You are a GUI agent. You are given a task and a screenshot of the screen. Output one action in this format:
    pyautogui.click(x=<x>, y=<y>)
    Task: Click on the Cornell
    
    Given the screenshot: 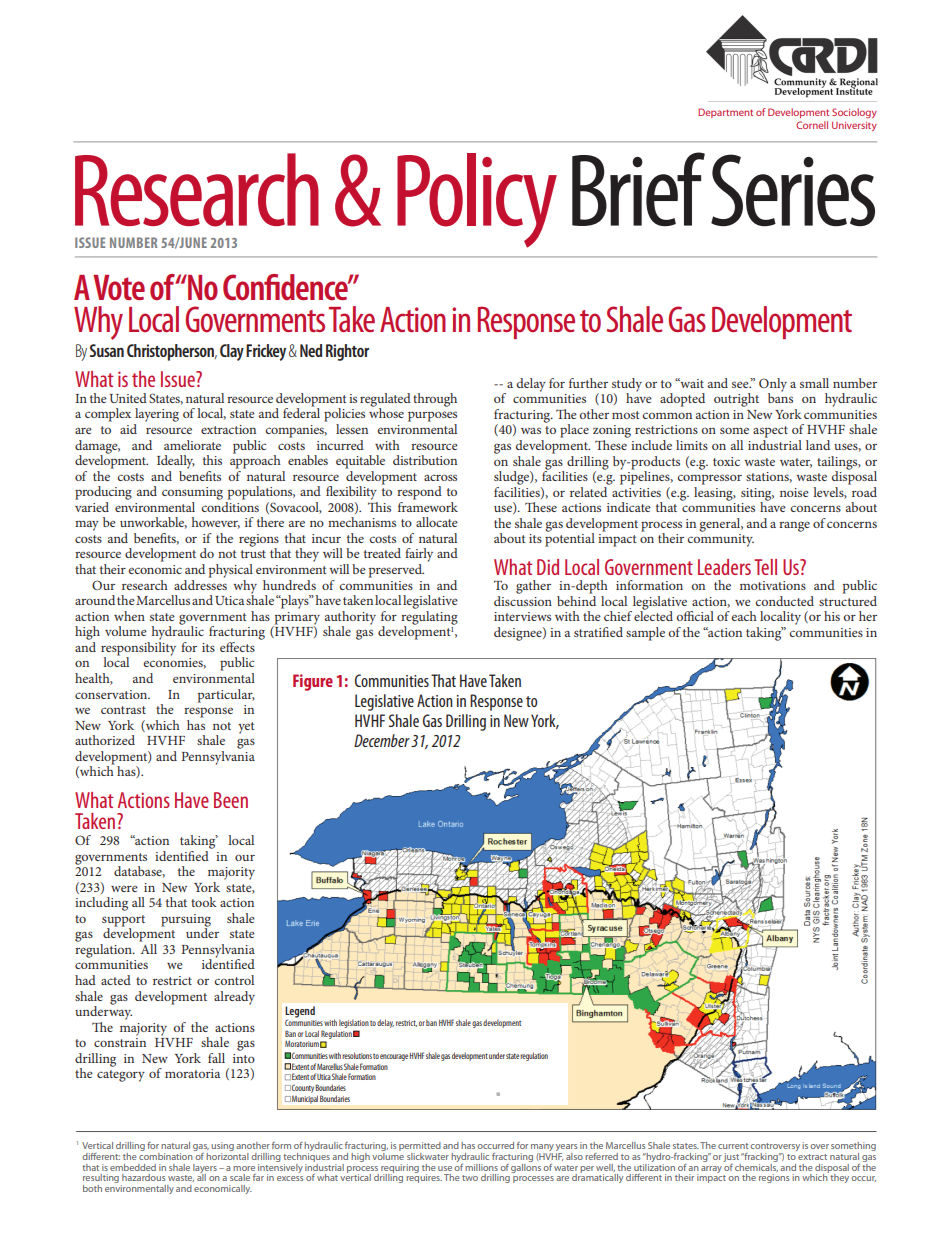 What is the action you would take?
    pyautogui.click(x=812, y=125)
